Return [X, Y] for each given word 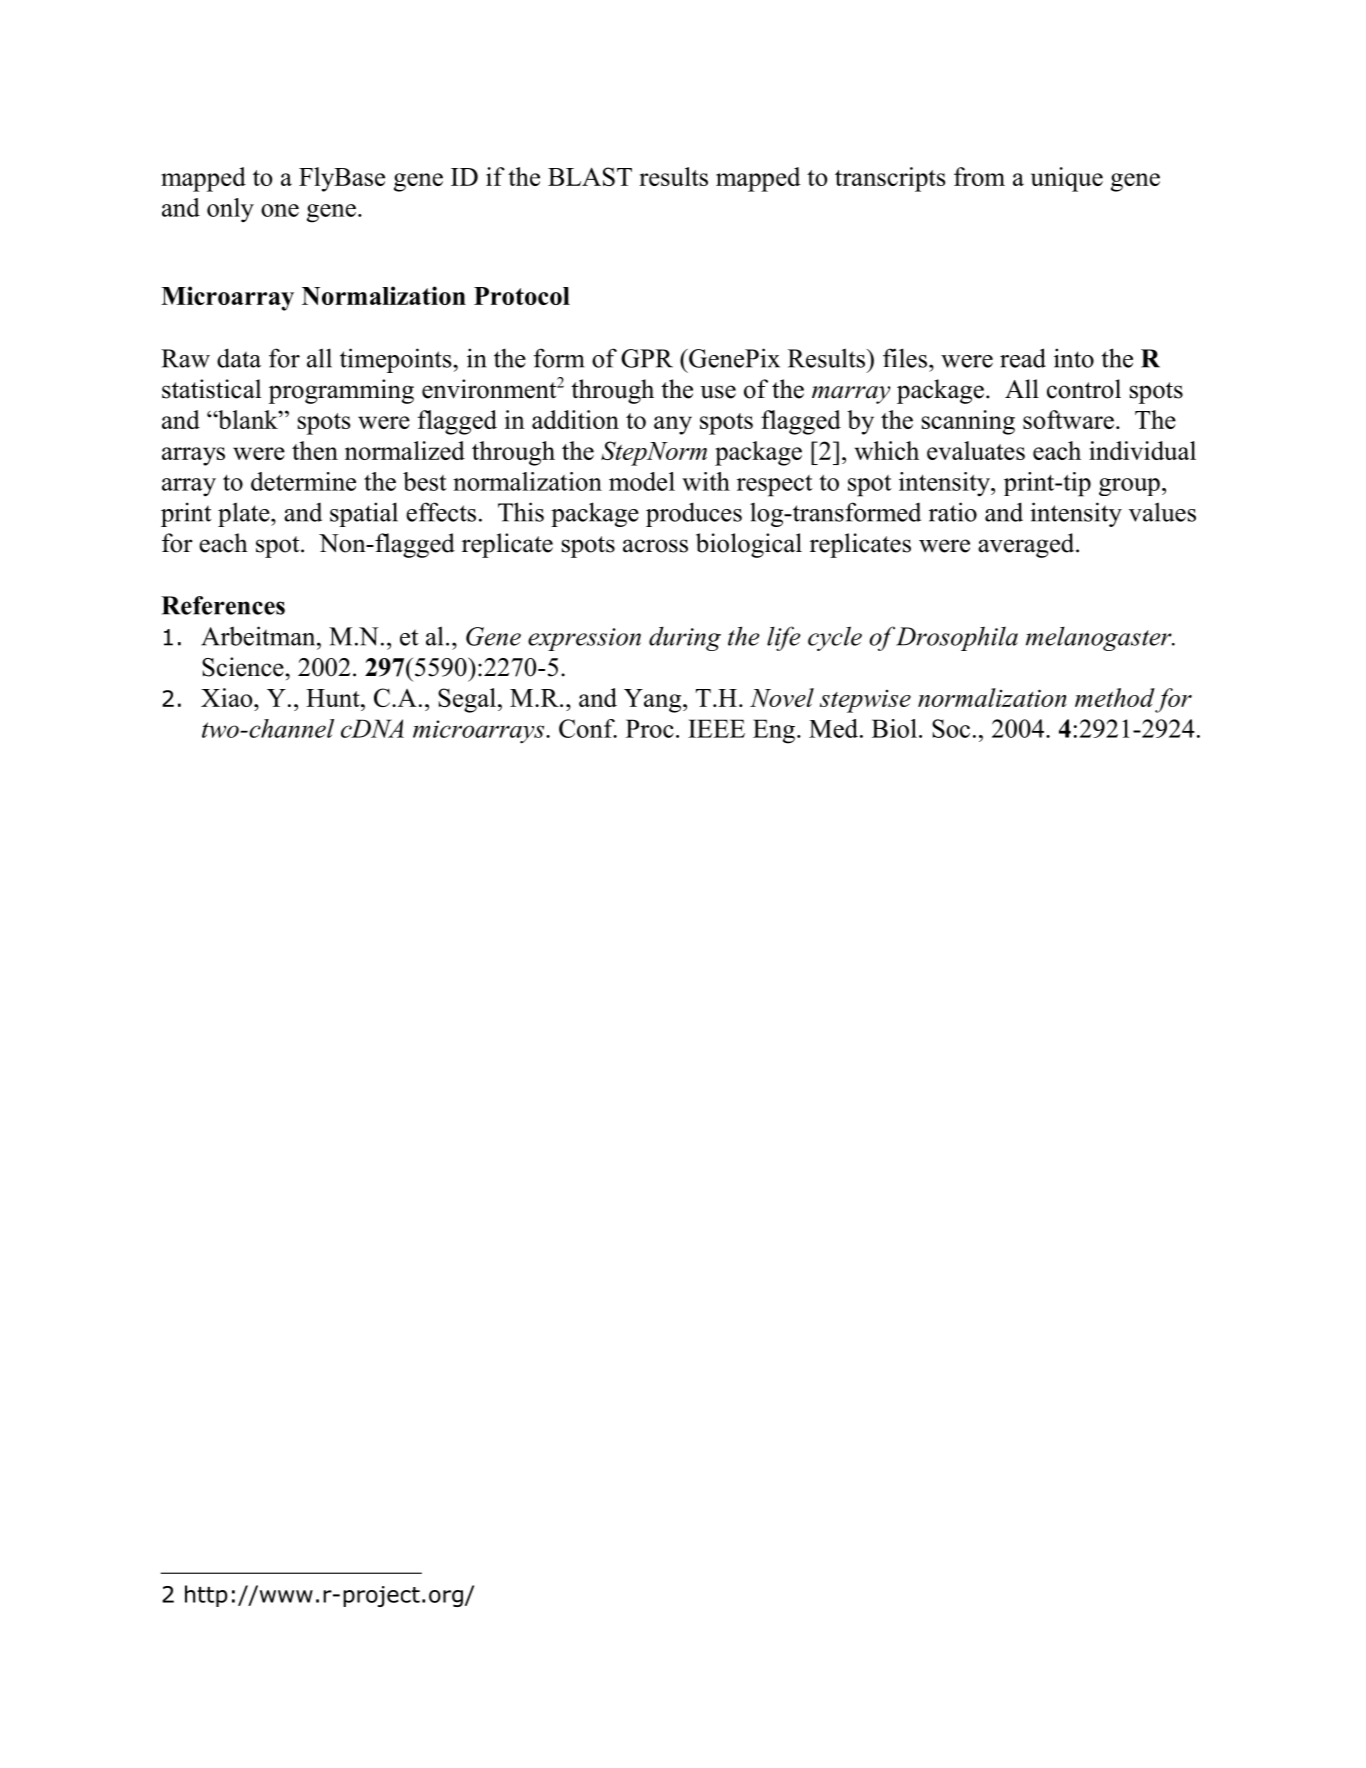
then [315, 450]
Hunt [334, 698]
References [223, 605]
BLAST [590, 176]
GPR [647, 358]
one [280, 210]
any [673, 425]
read [1023, 358]
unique [1067, 179]
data [239, 358]
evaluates [976, 450]
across [655, 546]
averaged [1027, 545]
